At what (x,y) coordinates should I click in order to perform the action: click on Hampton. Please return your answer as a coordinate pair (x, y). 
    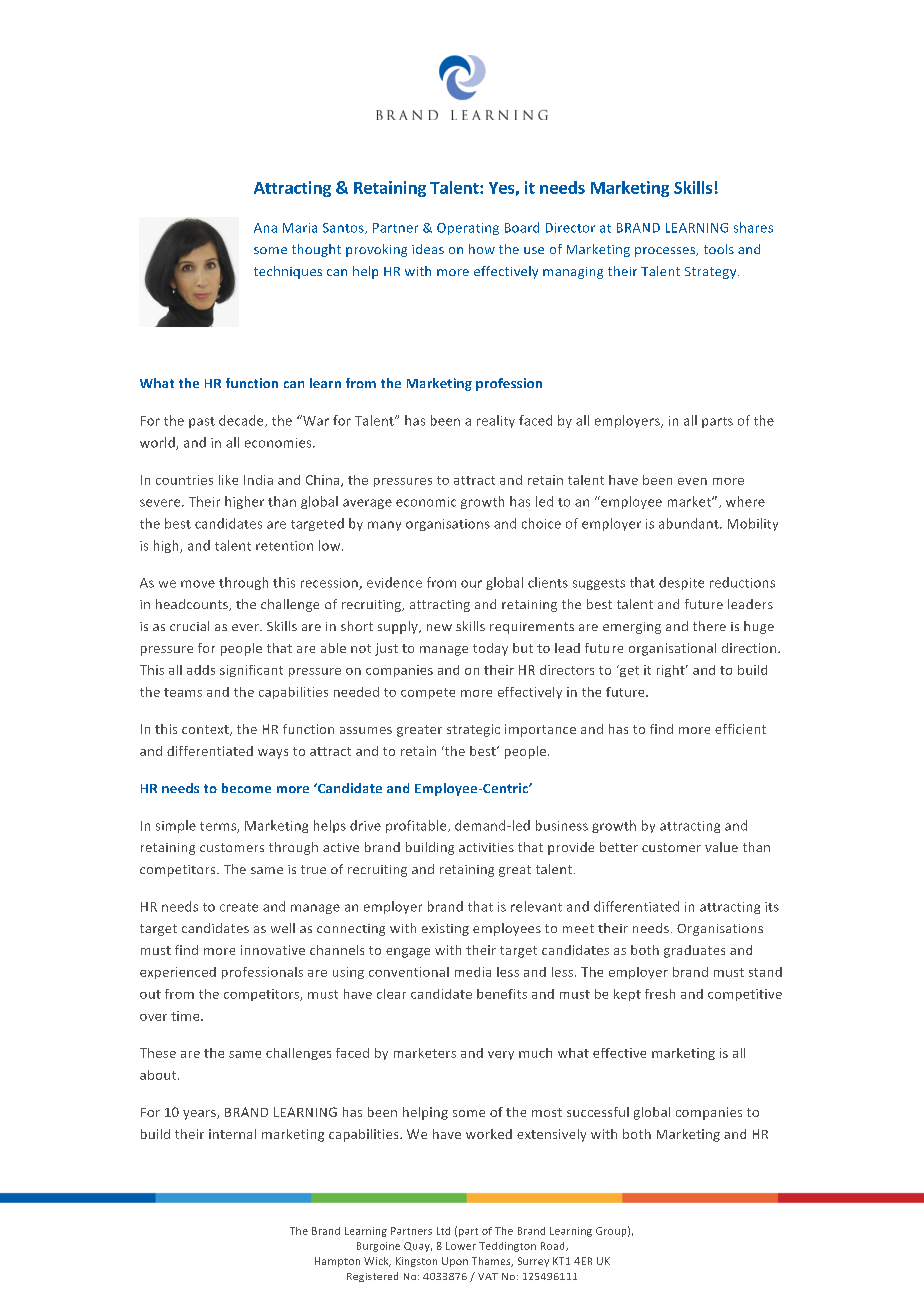
    Looking at the image, I should click on (337, 1262).
